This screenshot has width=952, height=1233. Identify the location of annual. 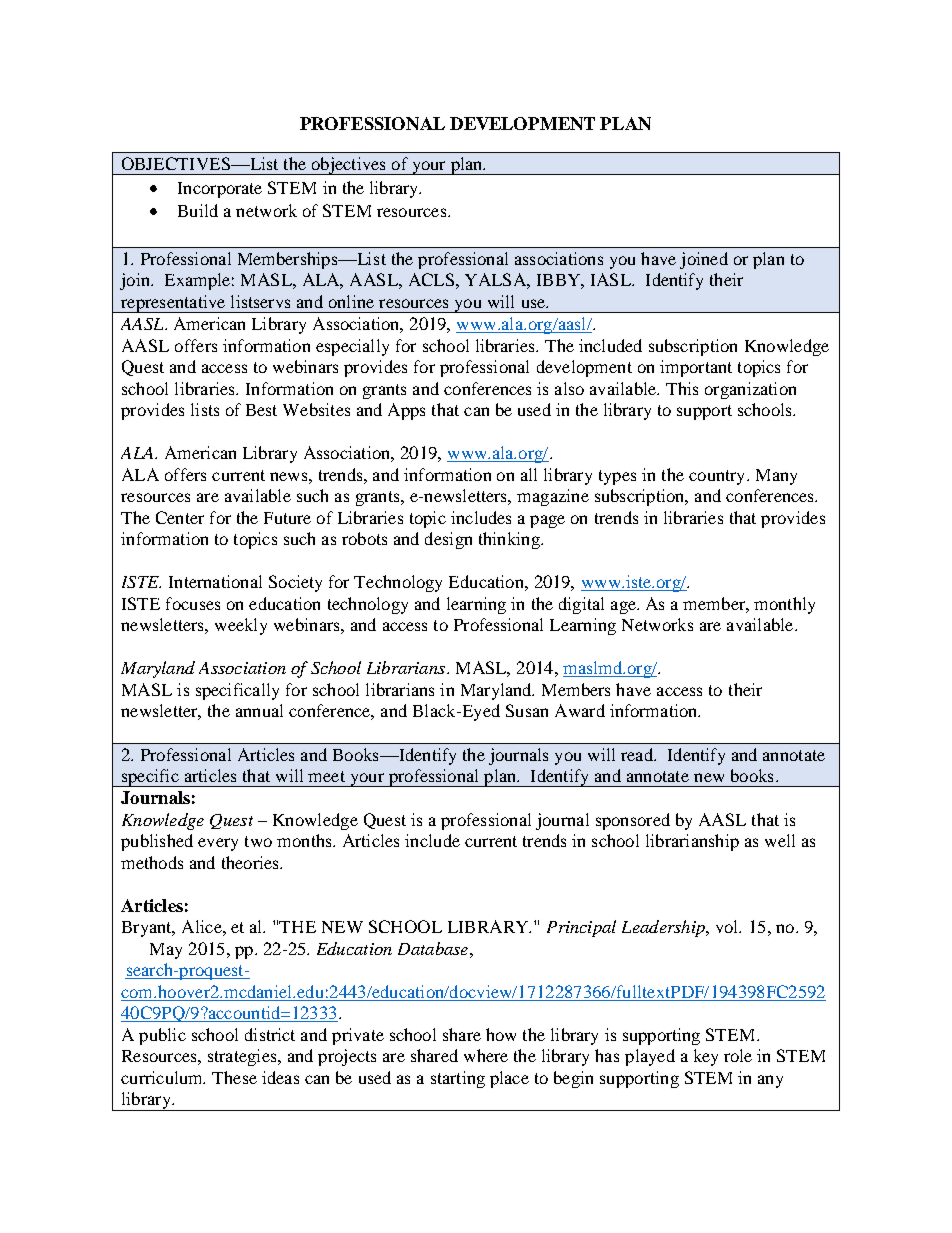
(259, 710).
